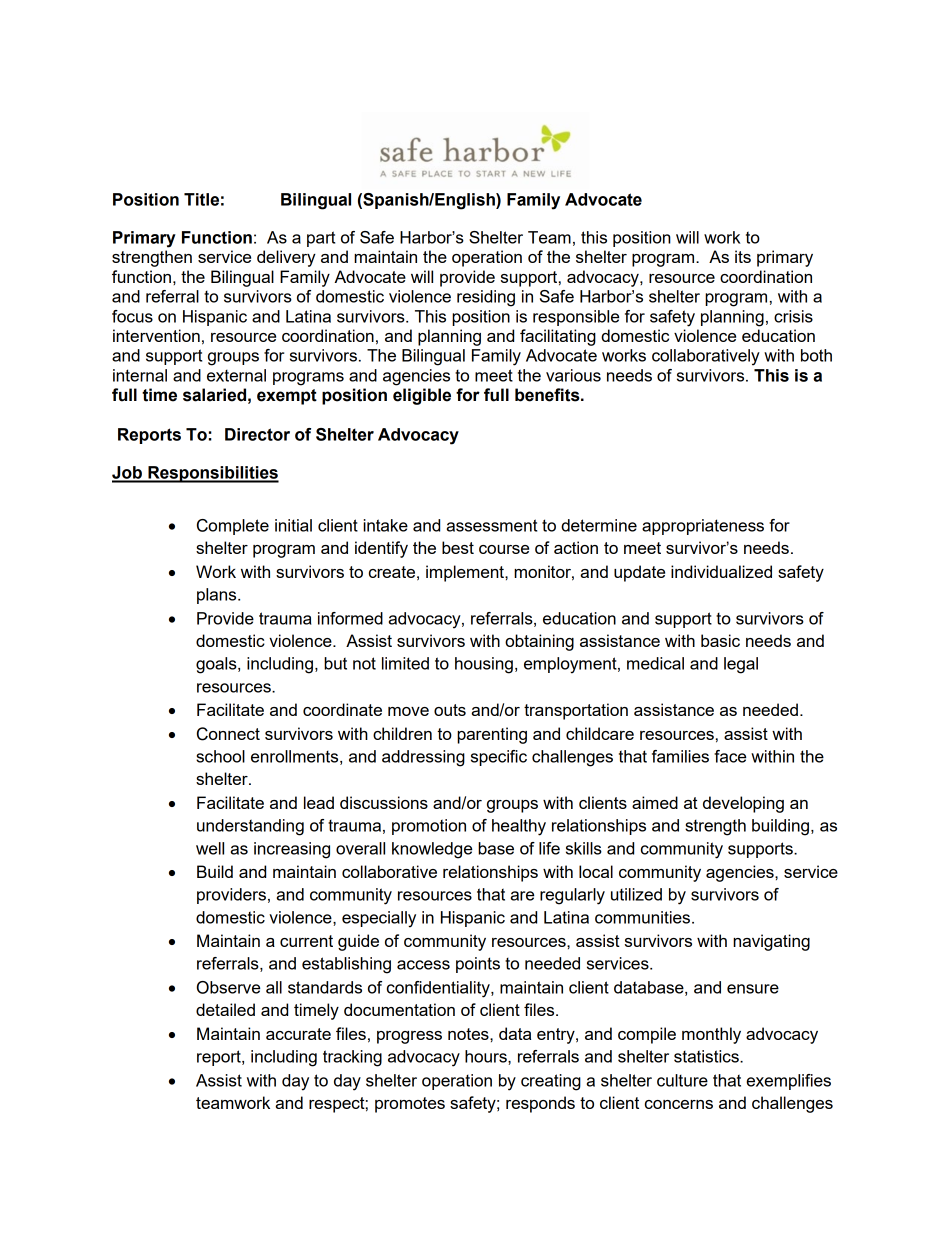  What do you see at coordinates (793, 316) in the screenshot?
I see `crisis` at bounding box center [793, 316].
